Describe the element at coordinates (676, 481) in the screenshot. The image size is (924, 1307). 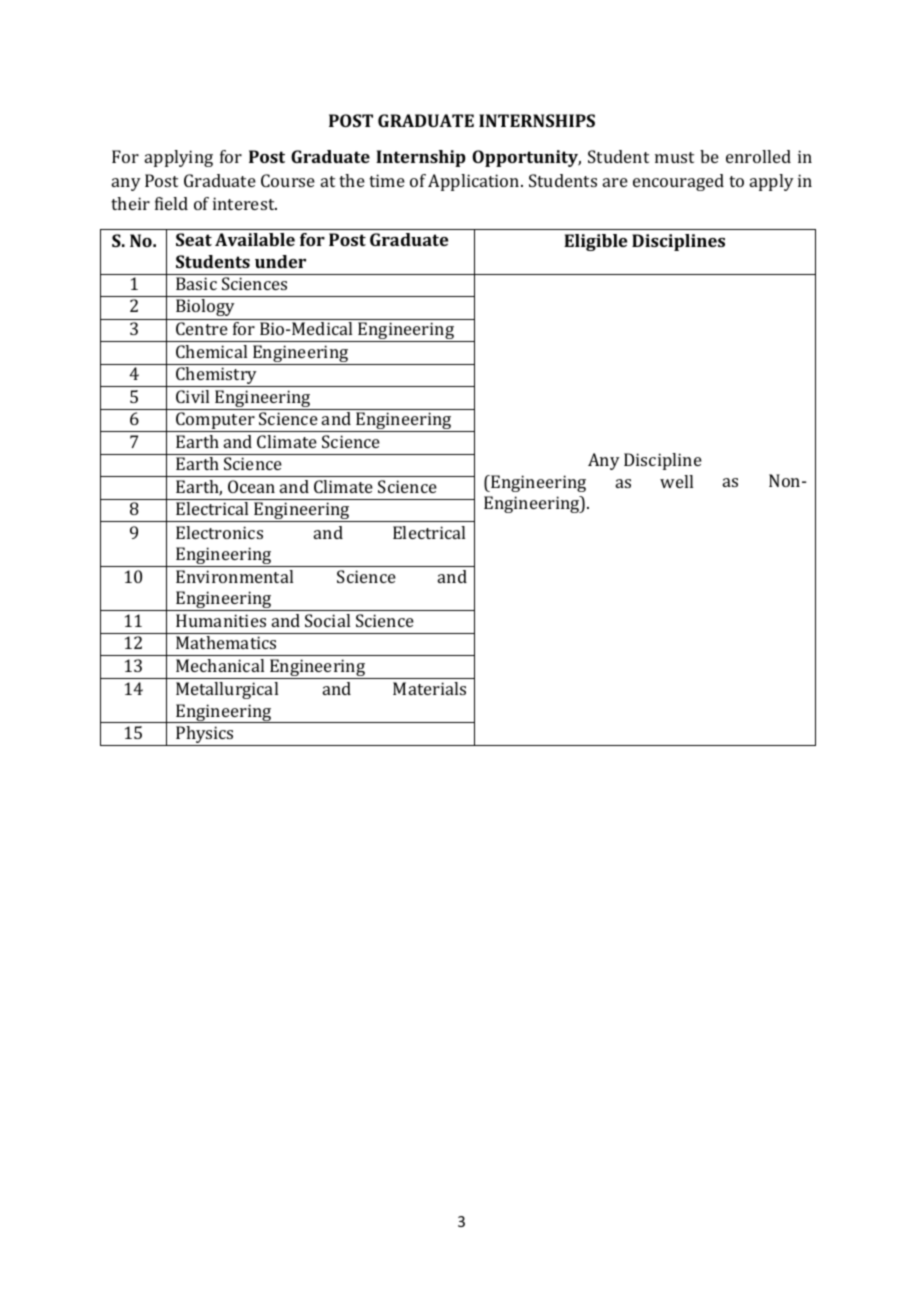
I see `well` at that location.
